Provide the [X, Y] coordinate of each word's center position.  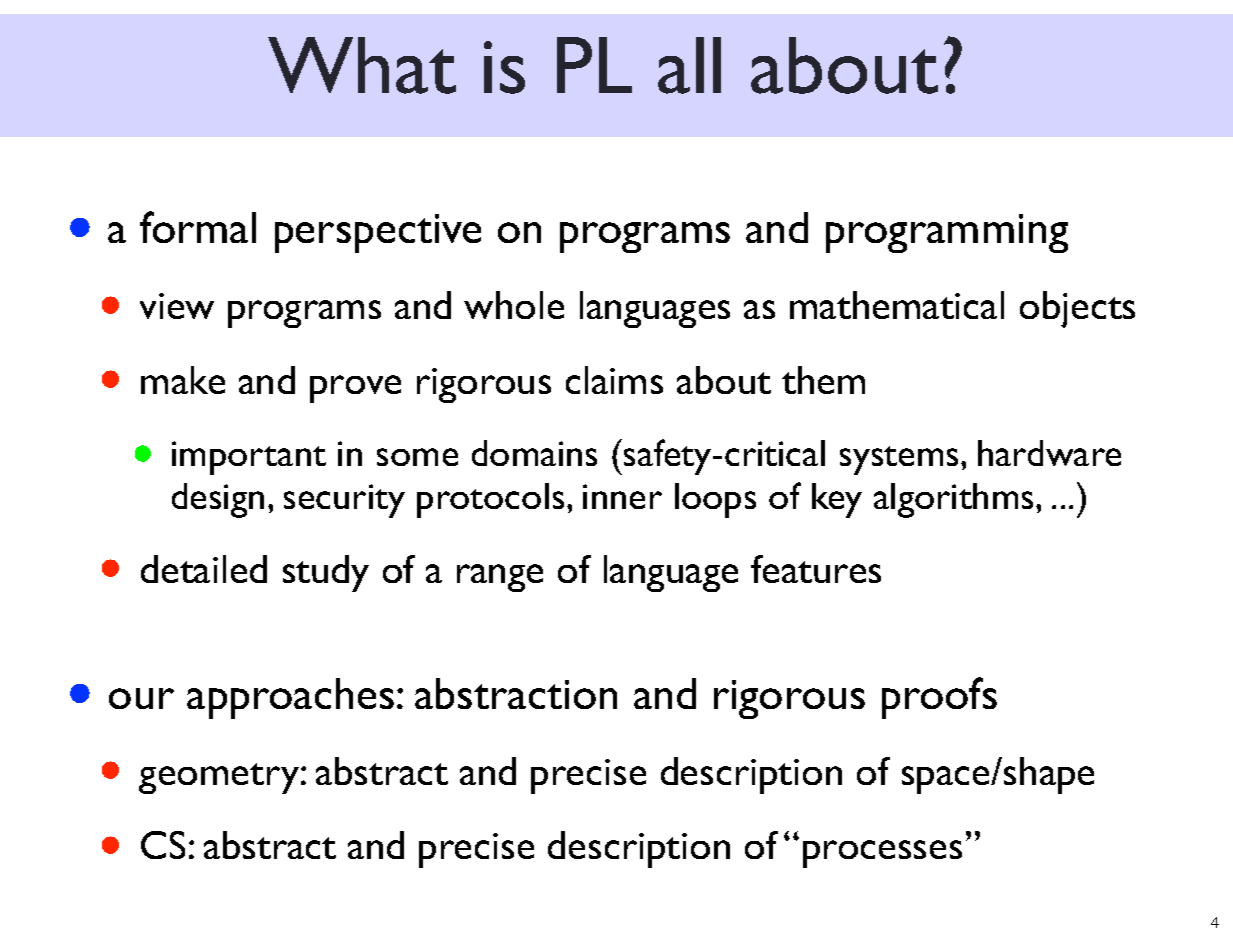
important [249, 458]
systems [901, 460]
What [362, 65]
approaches [290, 698]
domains [534, 453]
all [689, 65]
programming [947, 233]
